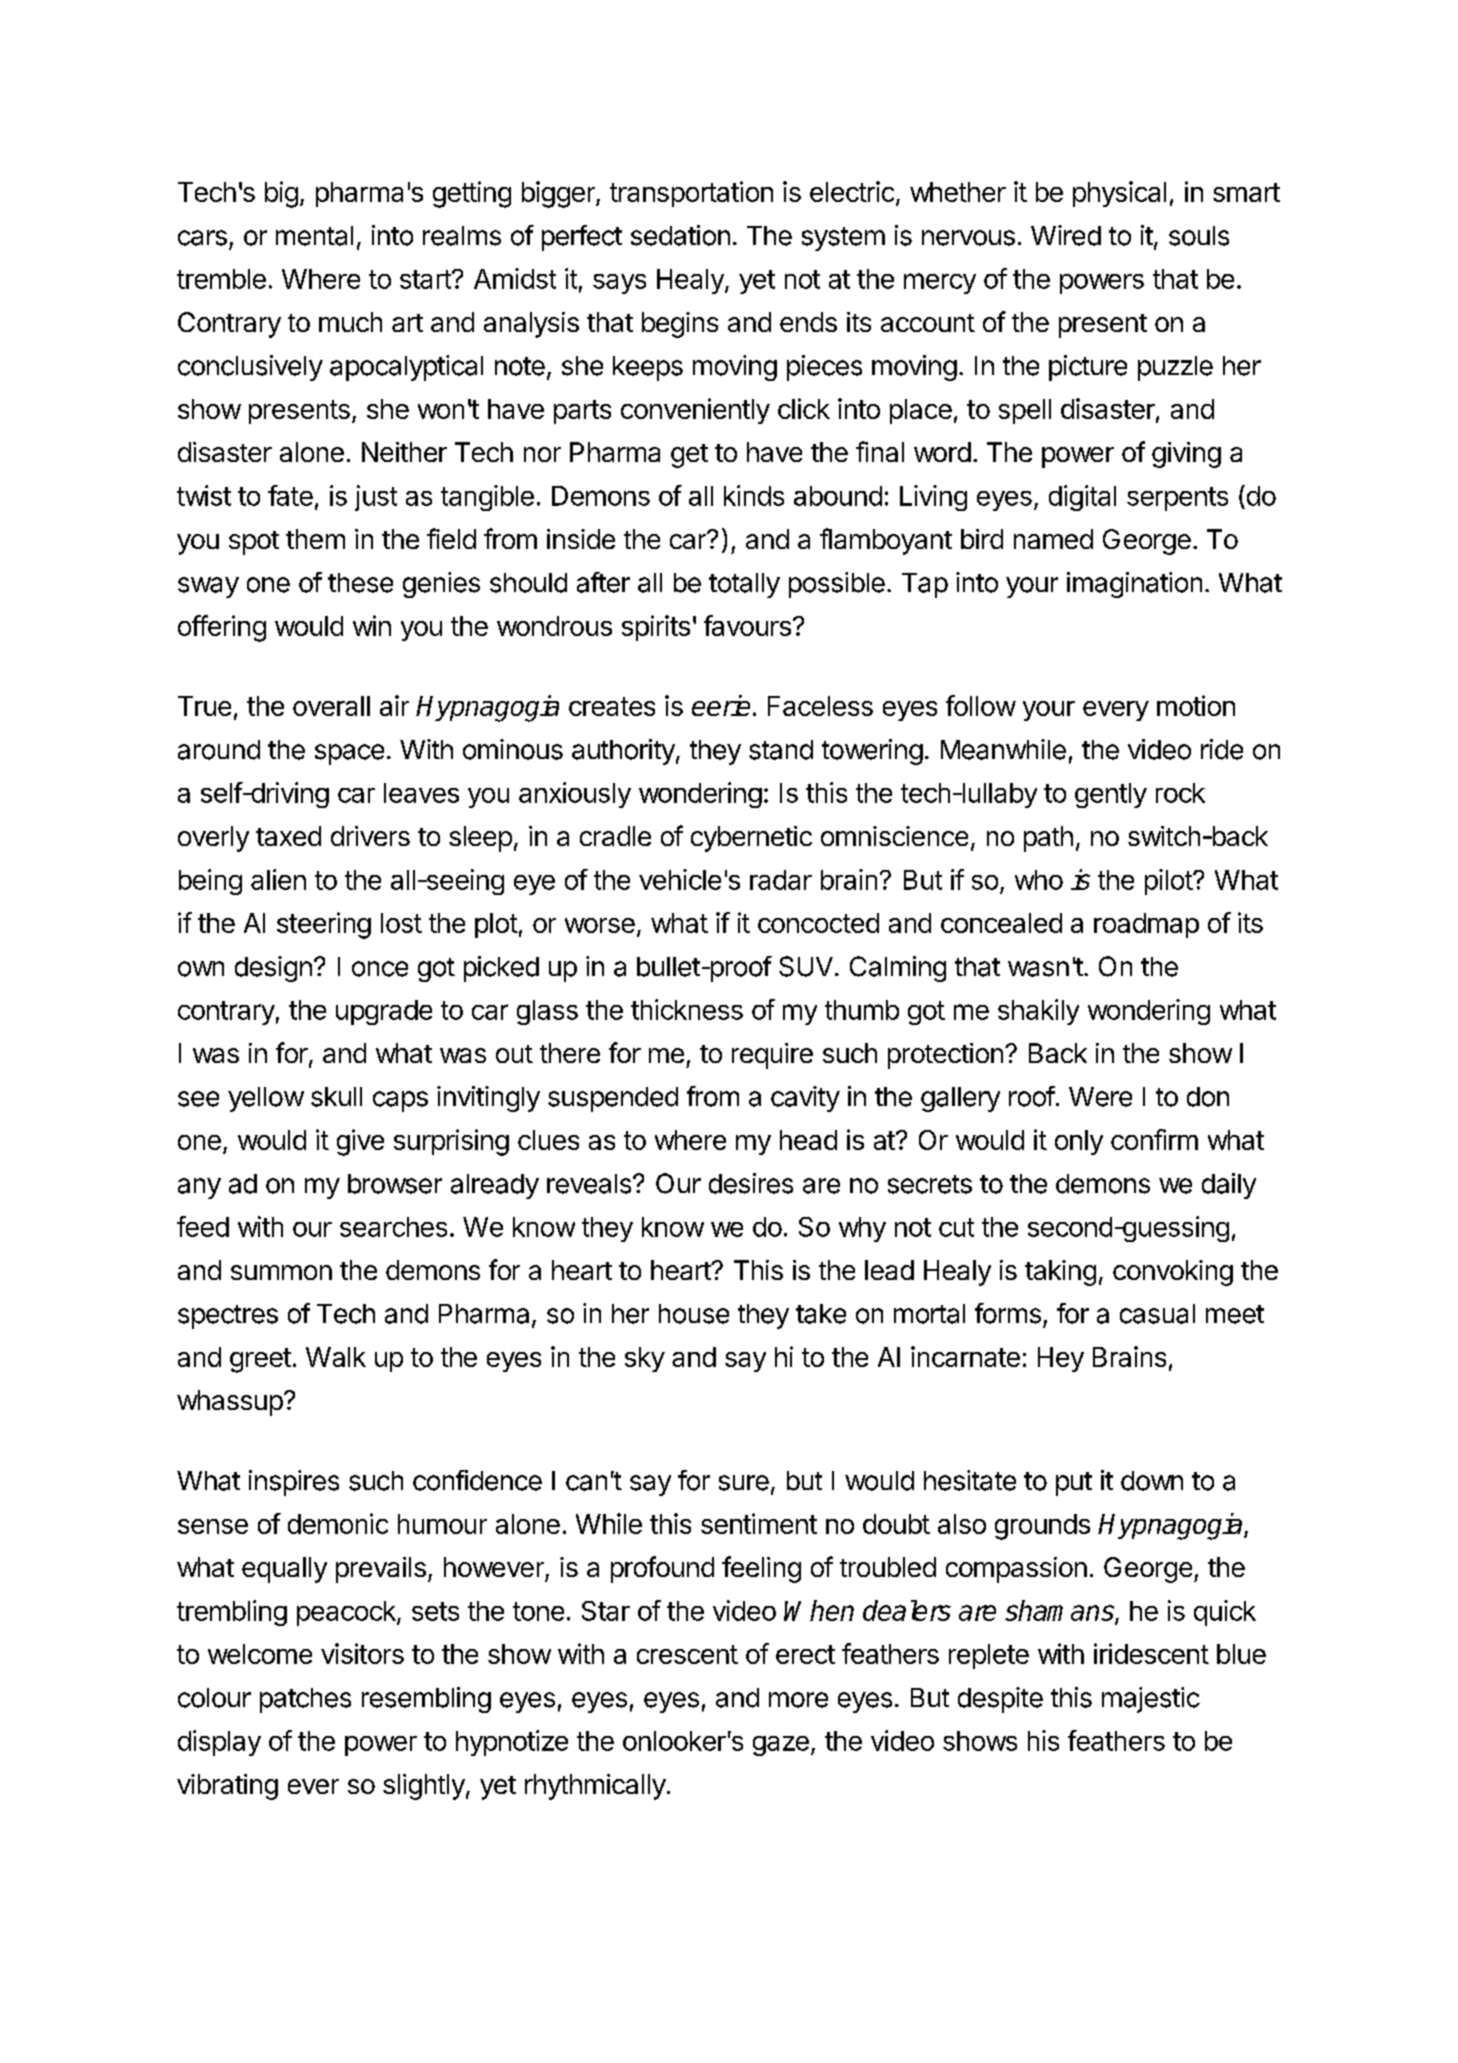 Image resolution: width=1458 pixels, height=2063 pixels. What do you see at coordinates (314, 236) in the screenshot?
I see `mental` at bounding box center [314, 236].
